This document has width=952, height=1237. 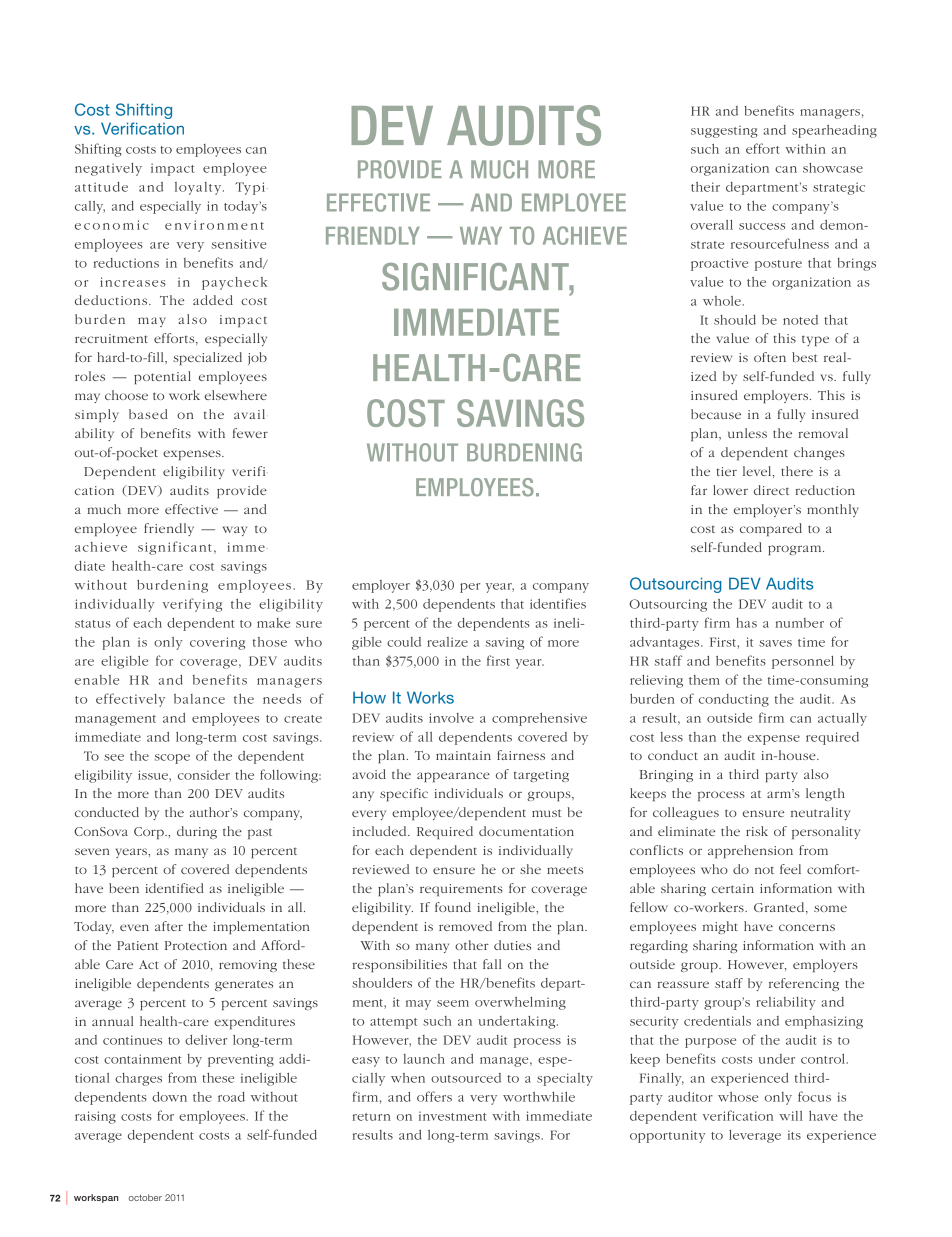 I want to click on leverage, so click(x=755, y=1136).
